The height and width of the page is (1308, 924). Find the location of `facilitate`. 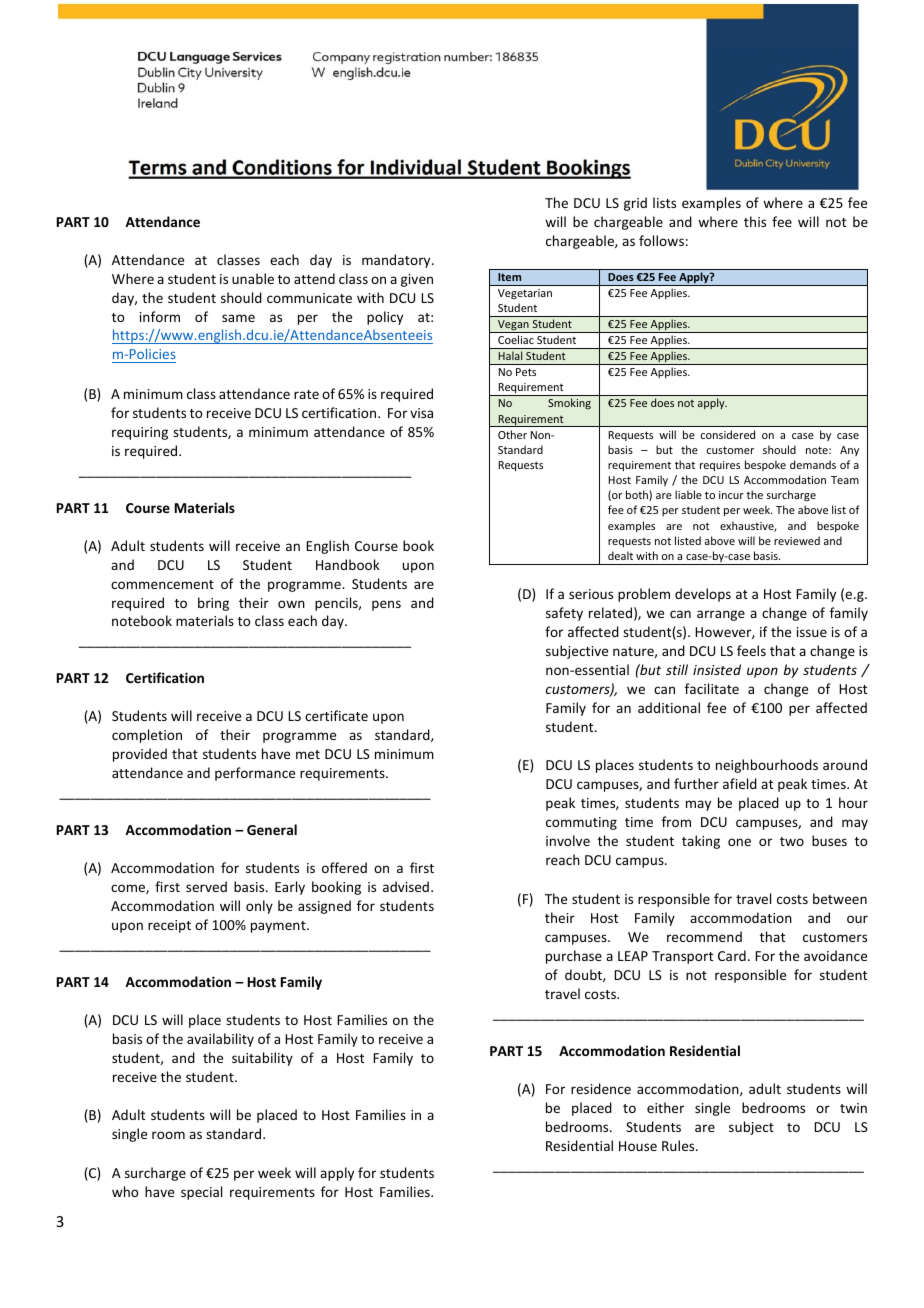

facilitate is located at coordinates (712, 688).
